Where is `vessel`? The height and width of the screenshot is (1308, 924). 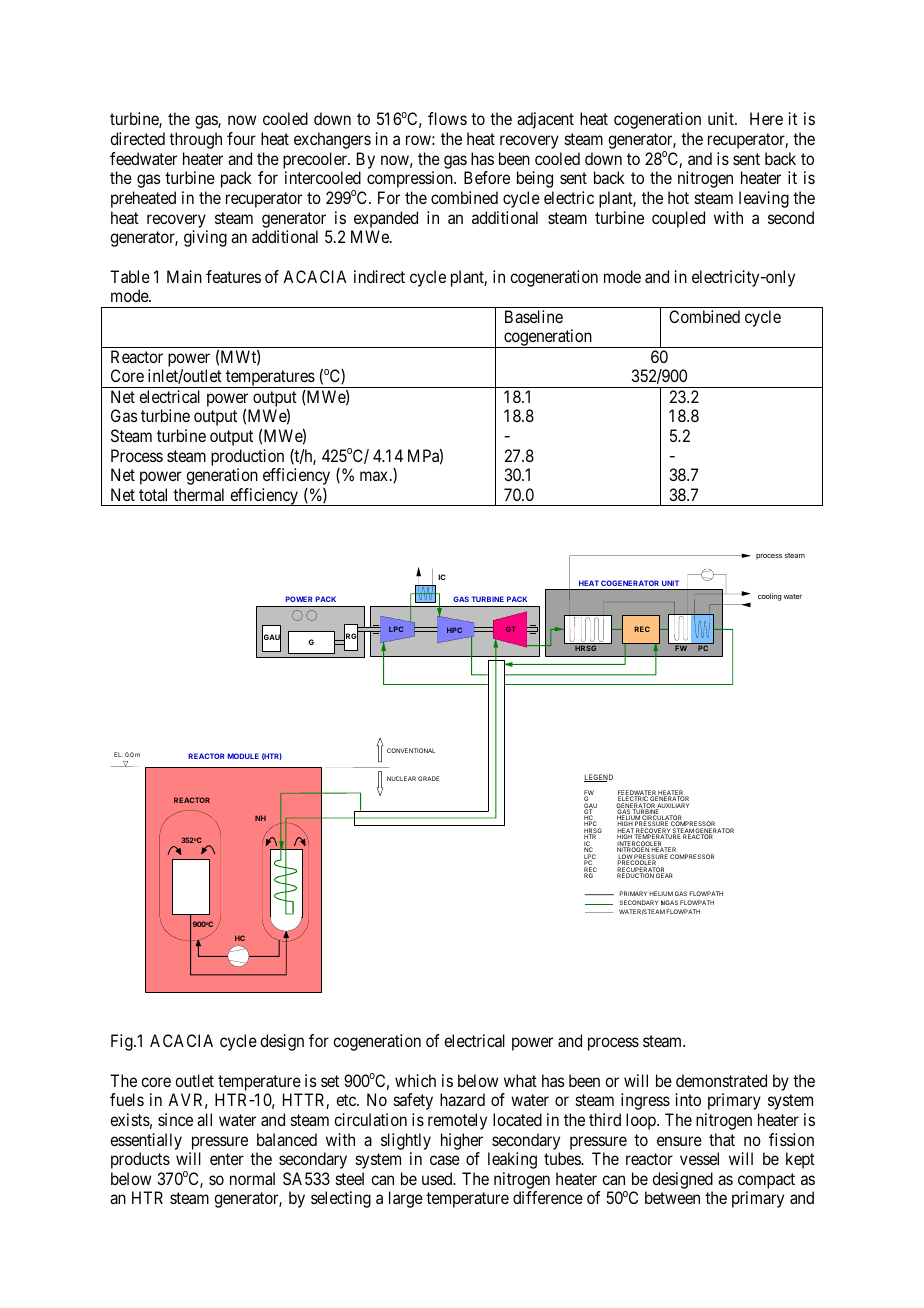 vessel is located at coordinates (699, 1158).
